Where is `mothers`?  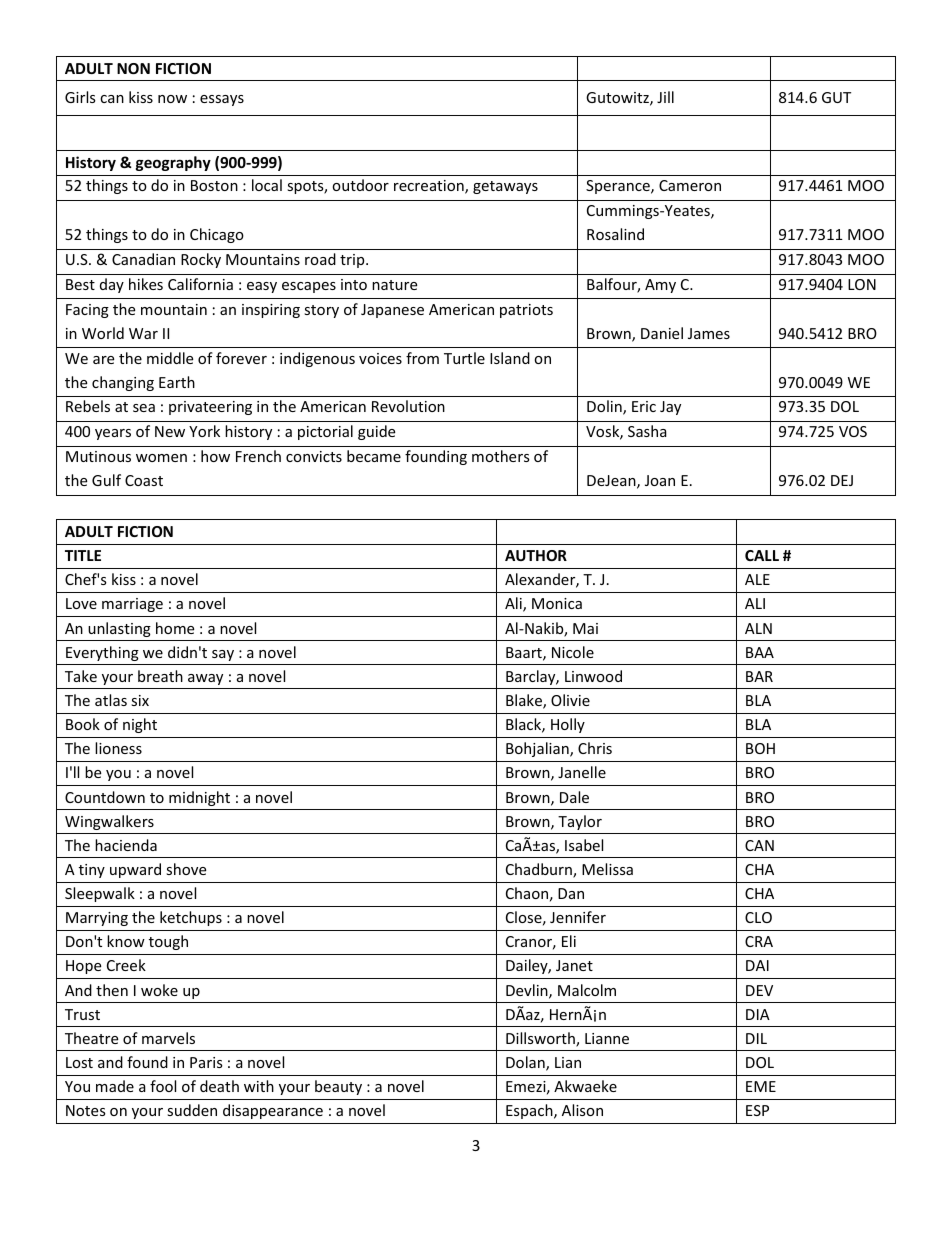 mothers is located at coordinates (501, 456).
